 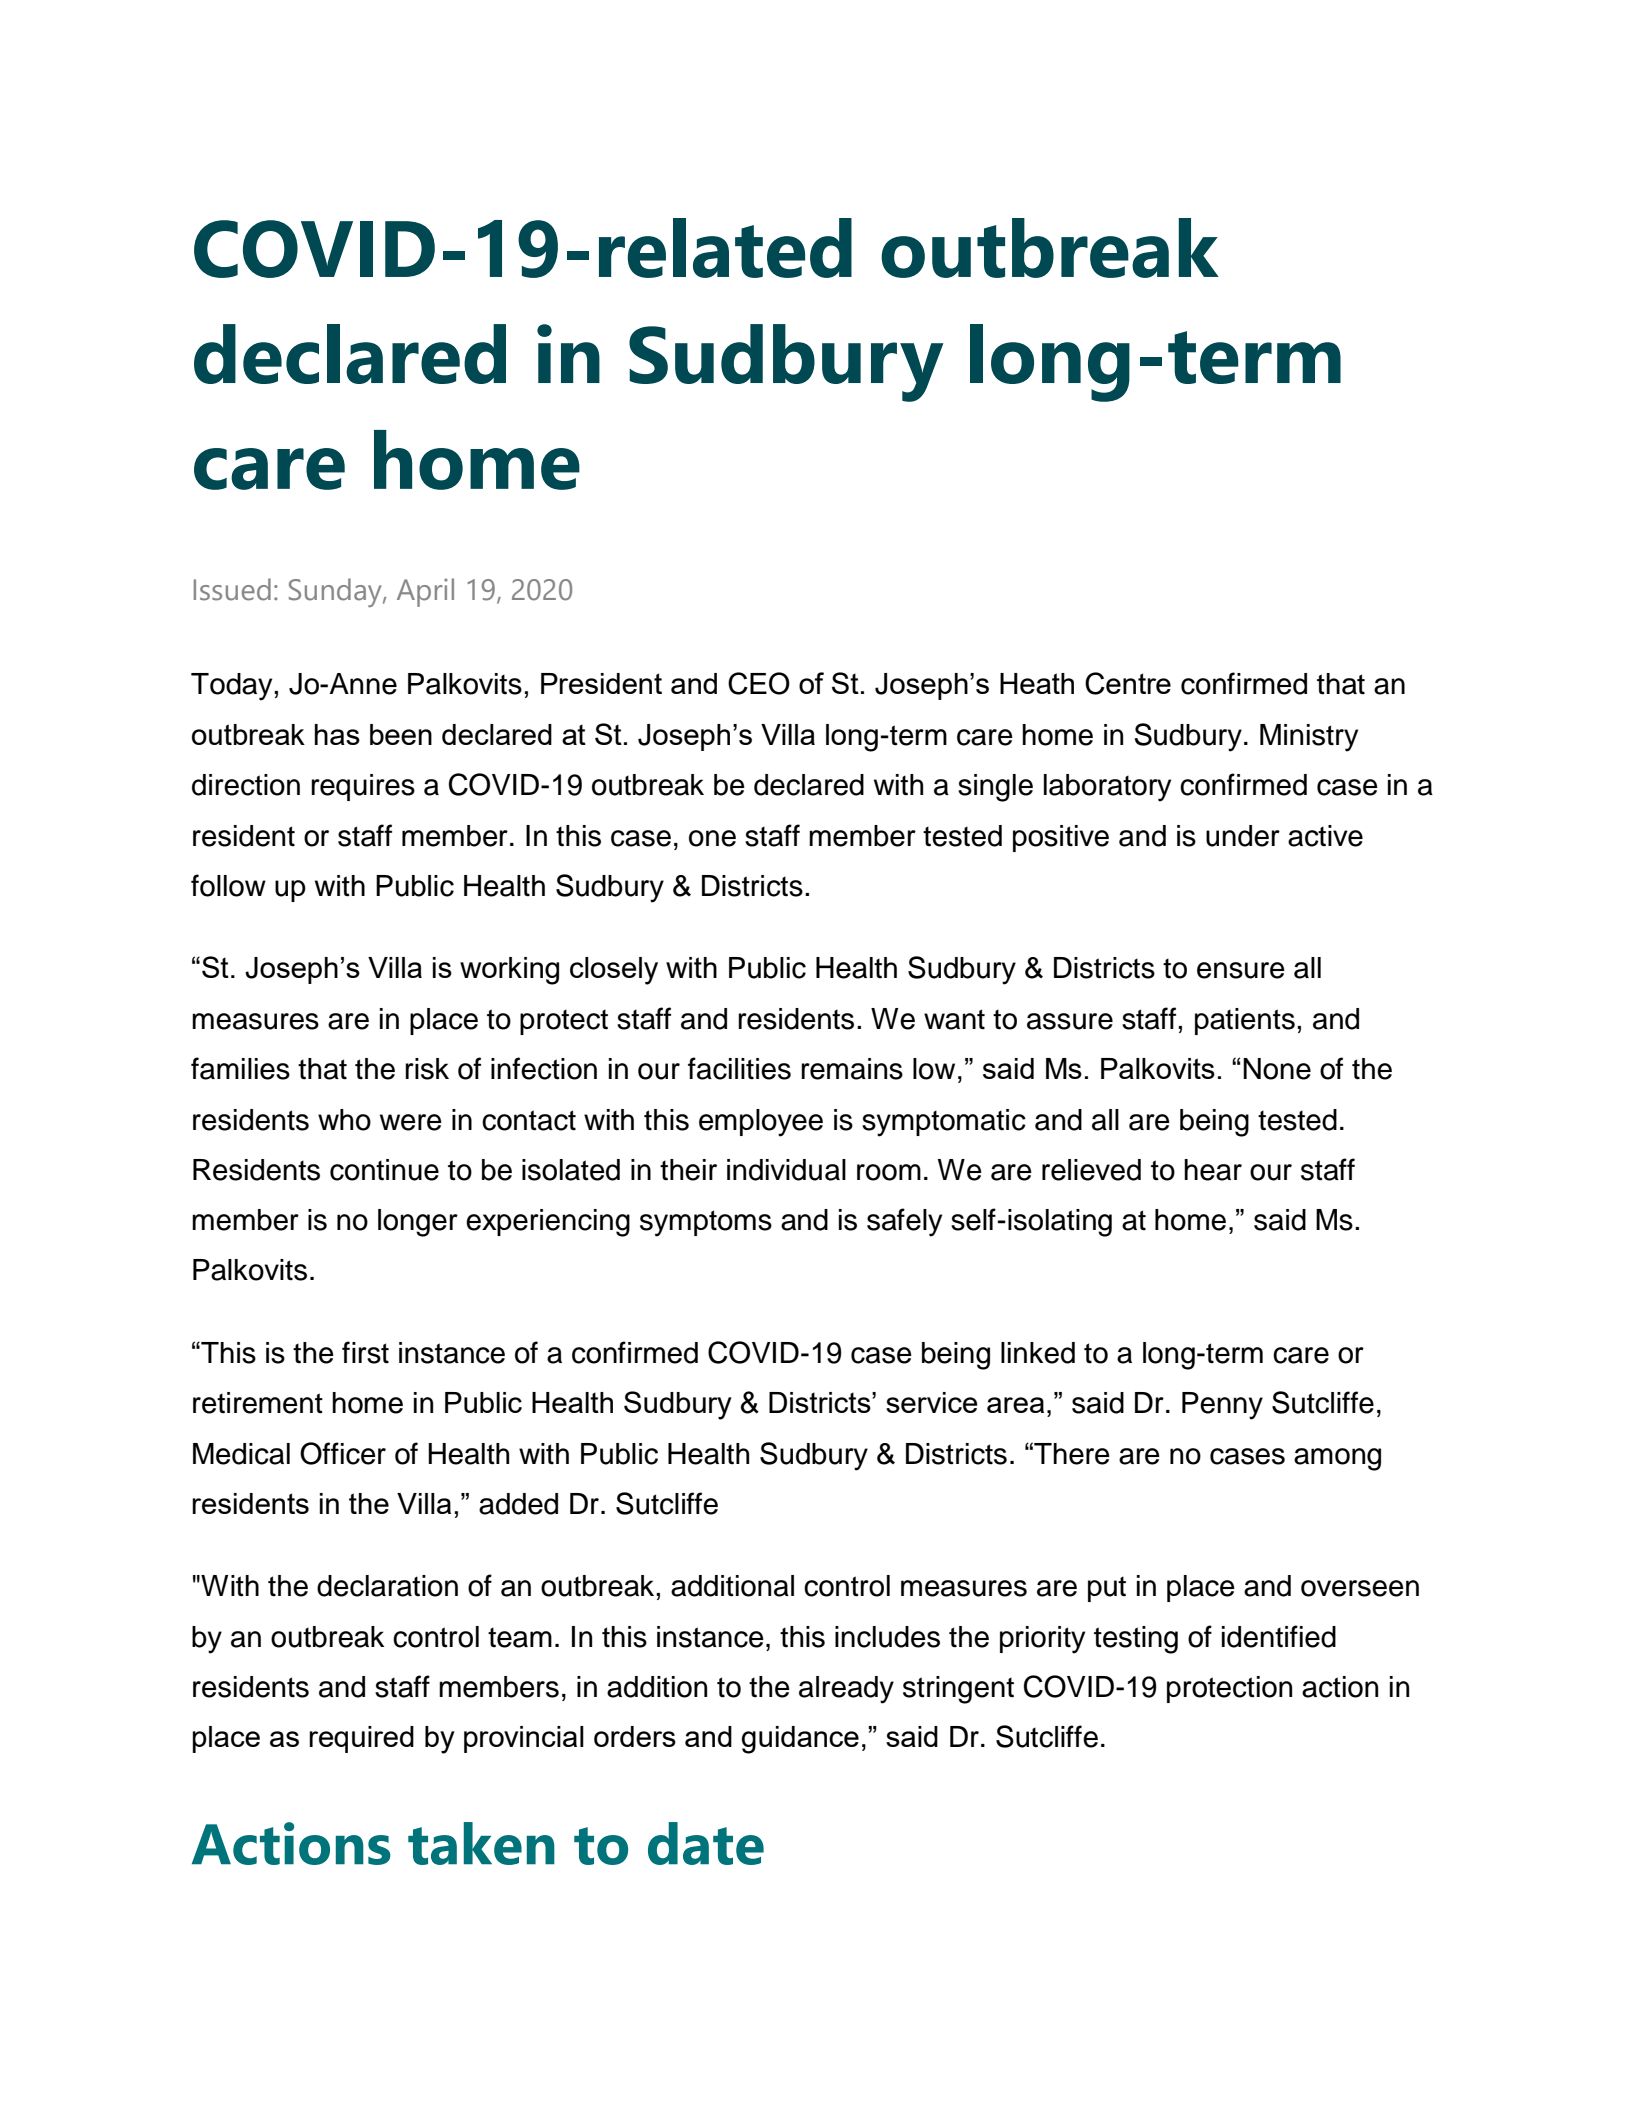 What do you see at coordinates (1128, 683) in the screenshot?
I see `Centre` at bounding box center [1128, 683].
